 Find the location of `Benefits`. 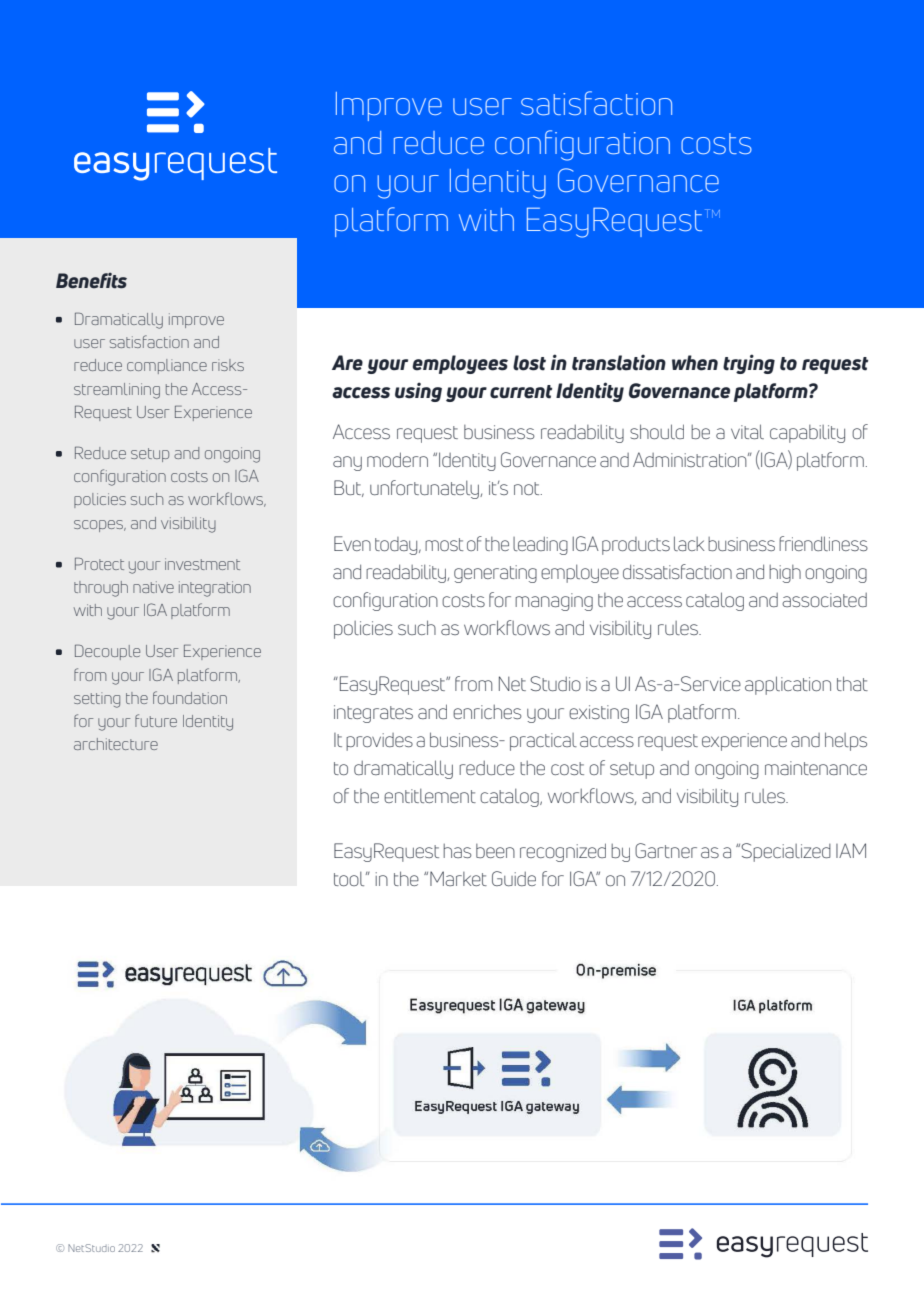

Benefits is located at coordinates (91, 280).
